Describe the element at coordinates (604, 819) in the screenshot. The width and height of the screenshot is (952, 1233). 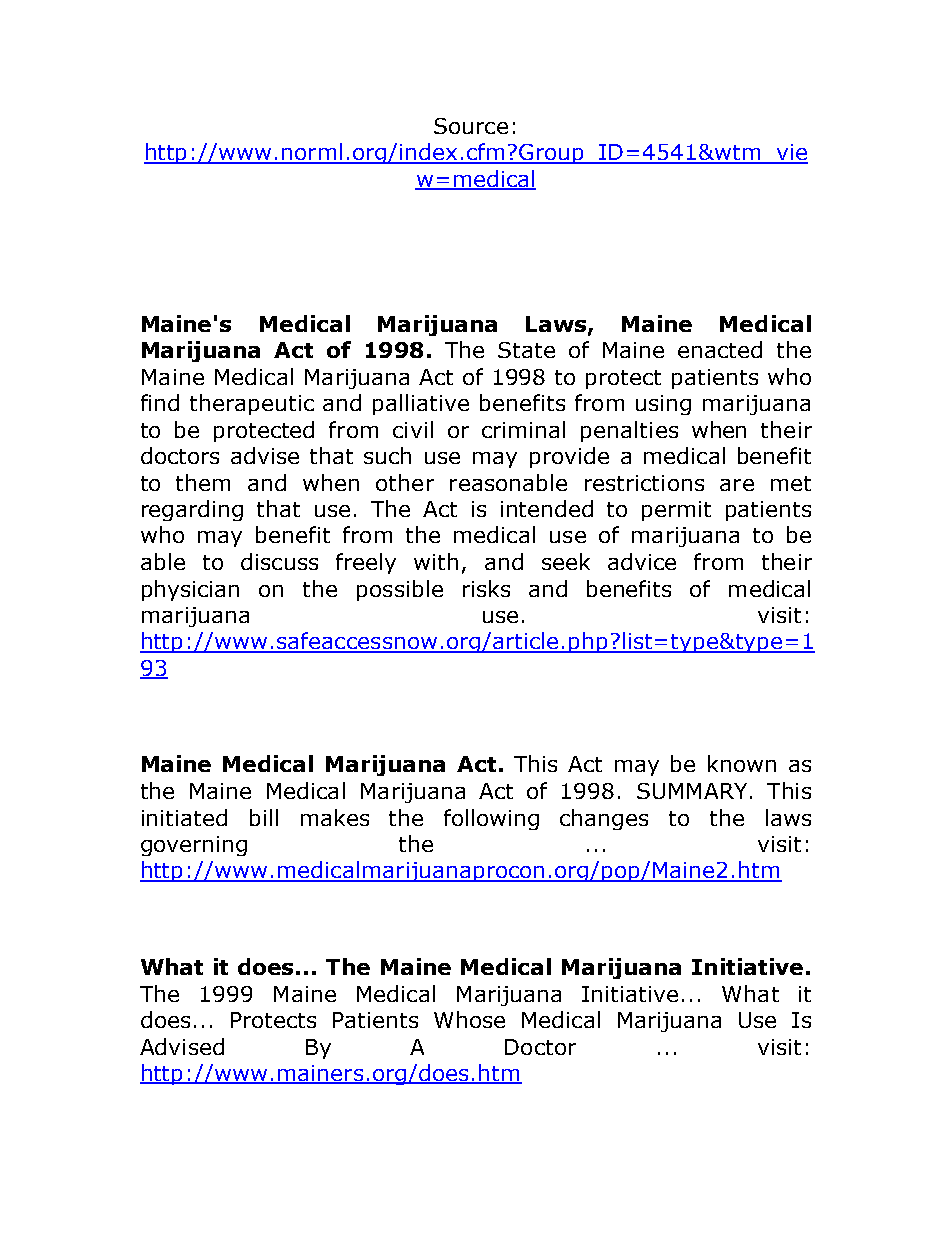
I see `changes` at that location.
